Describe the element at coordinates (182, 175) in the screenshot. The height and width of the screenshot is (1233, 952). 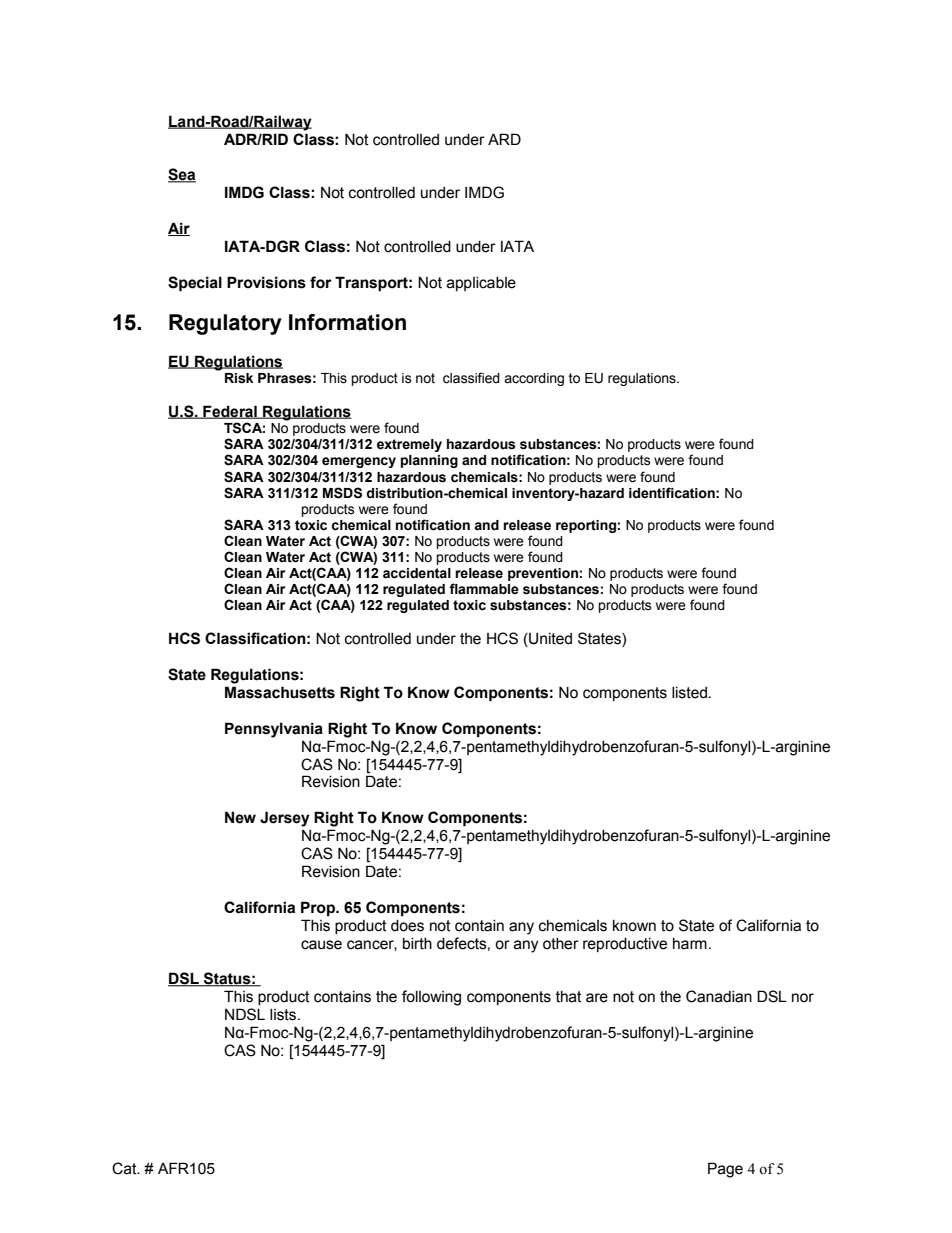
I see `Sea` at that location.
